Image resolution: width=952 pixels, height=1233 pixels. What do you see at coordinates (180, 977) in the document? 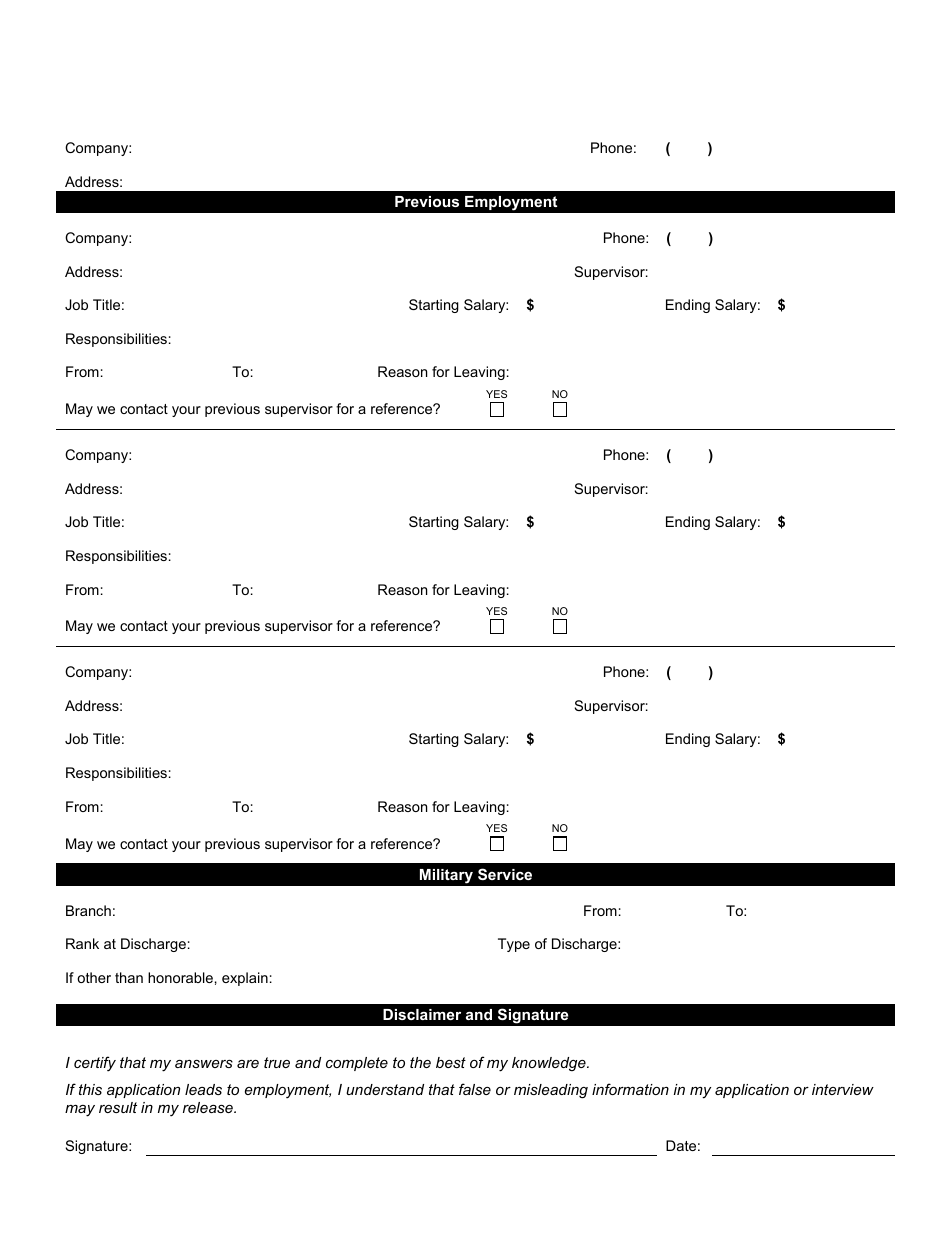
I see `honorable` at bounding box center [180, 977].
